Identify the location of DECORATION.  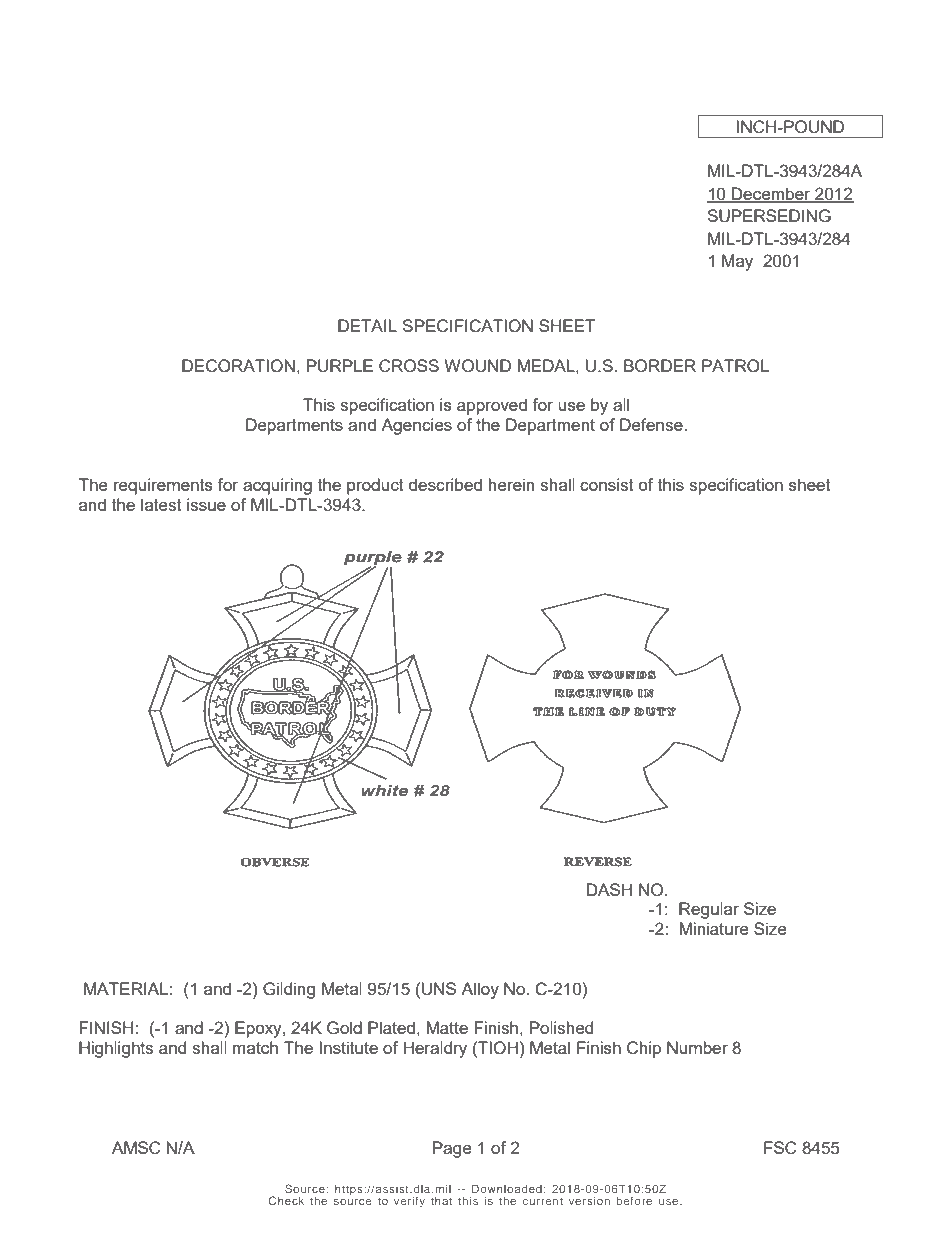
(238, 366).
